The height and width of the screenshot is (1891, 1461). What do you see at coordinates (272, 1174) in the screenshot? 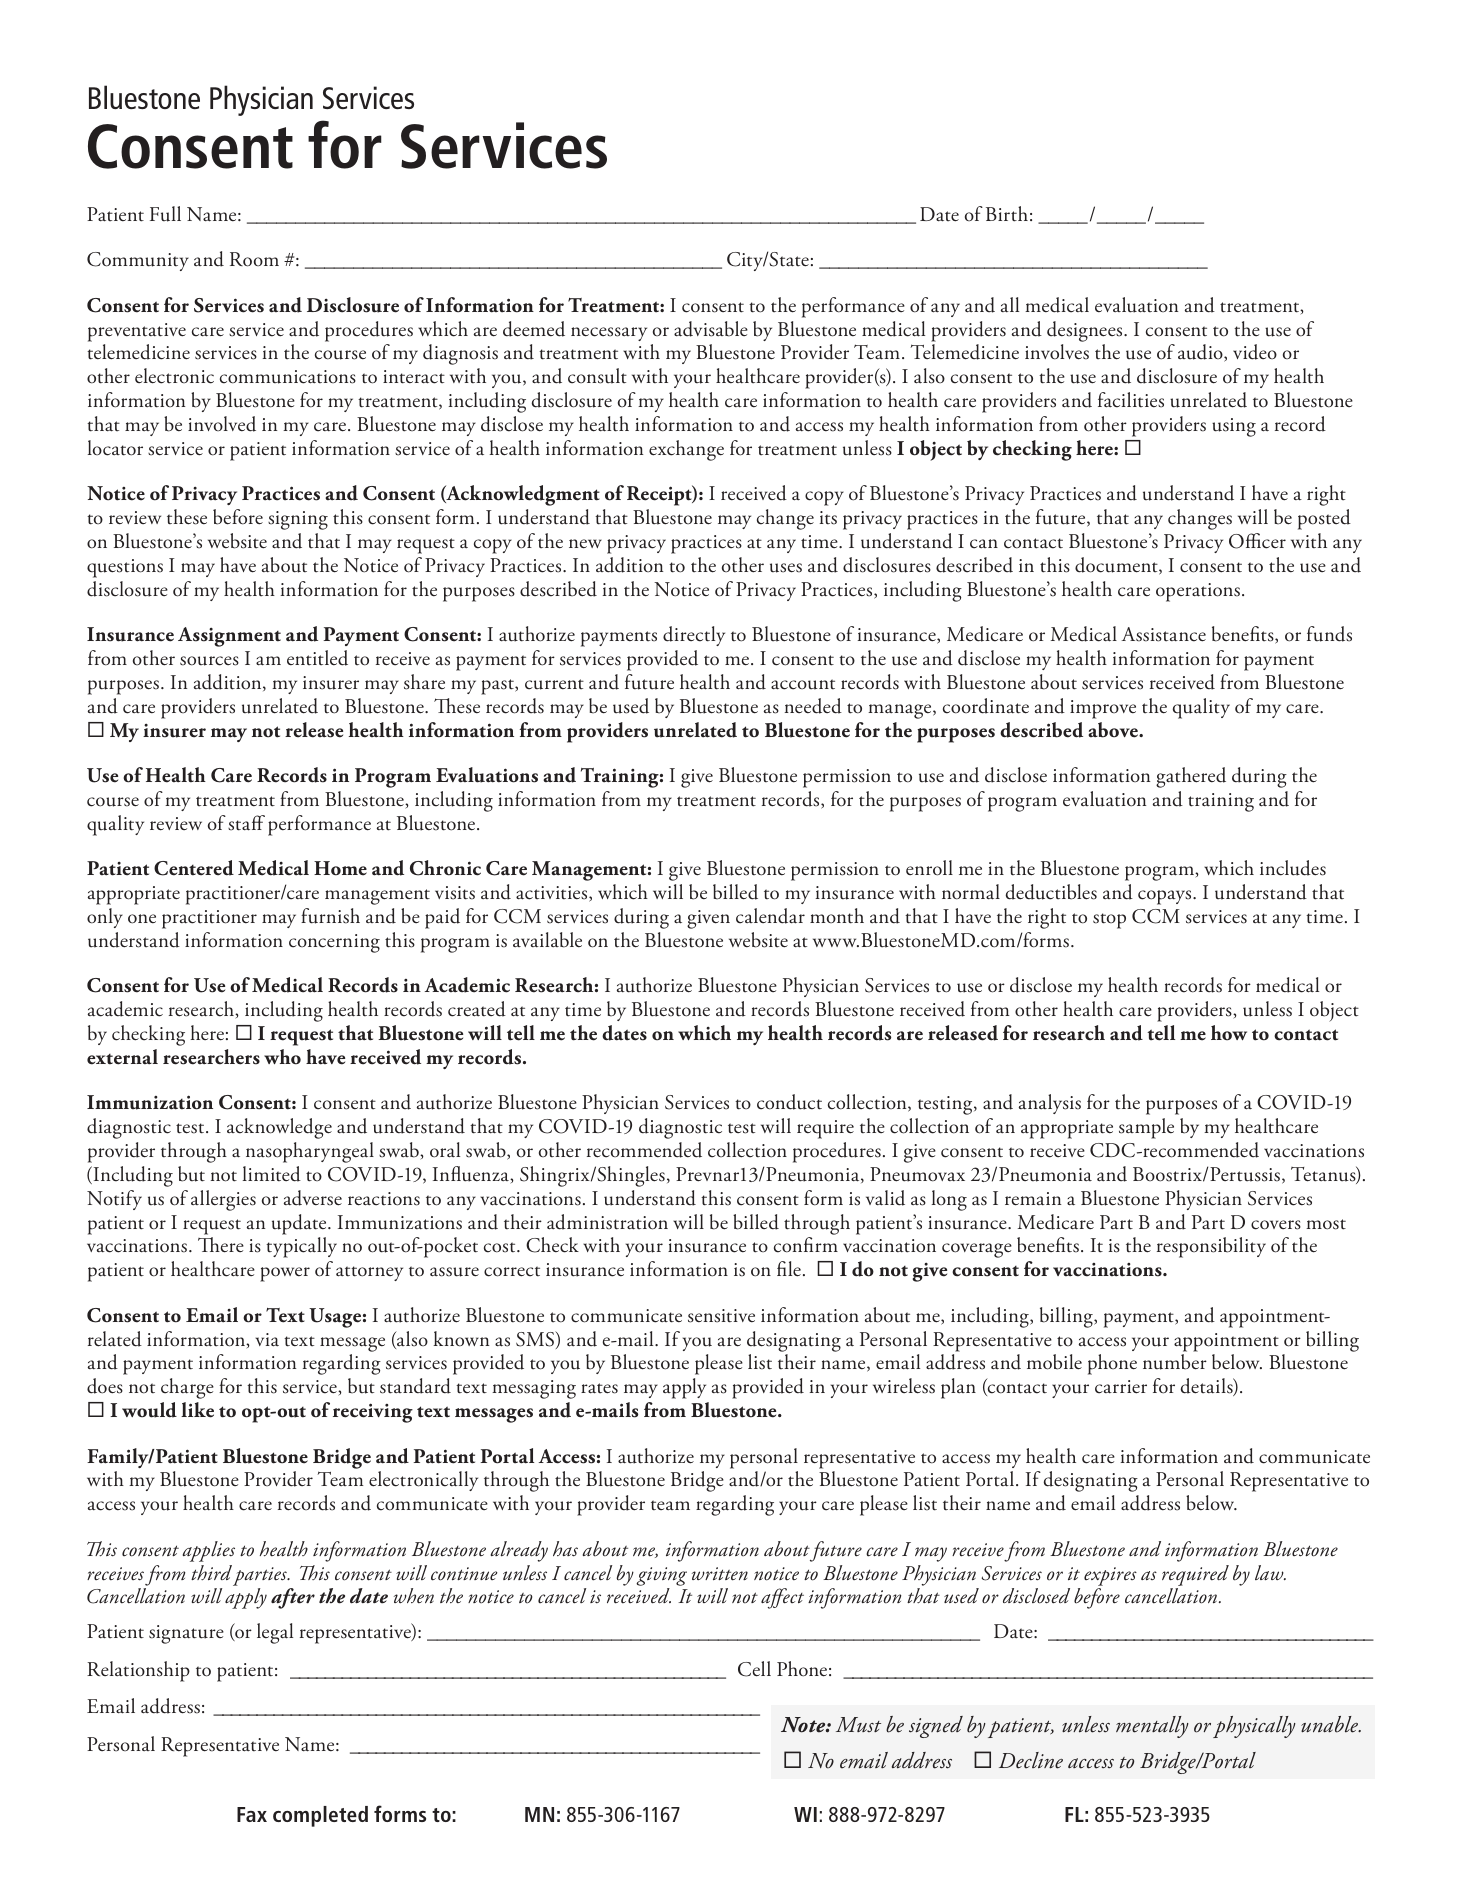
I see `limited` at bounding box center [272, 1174].
